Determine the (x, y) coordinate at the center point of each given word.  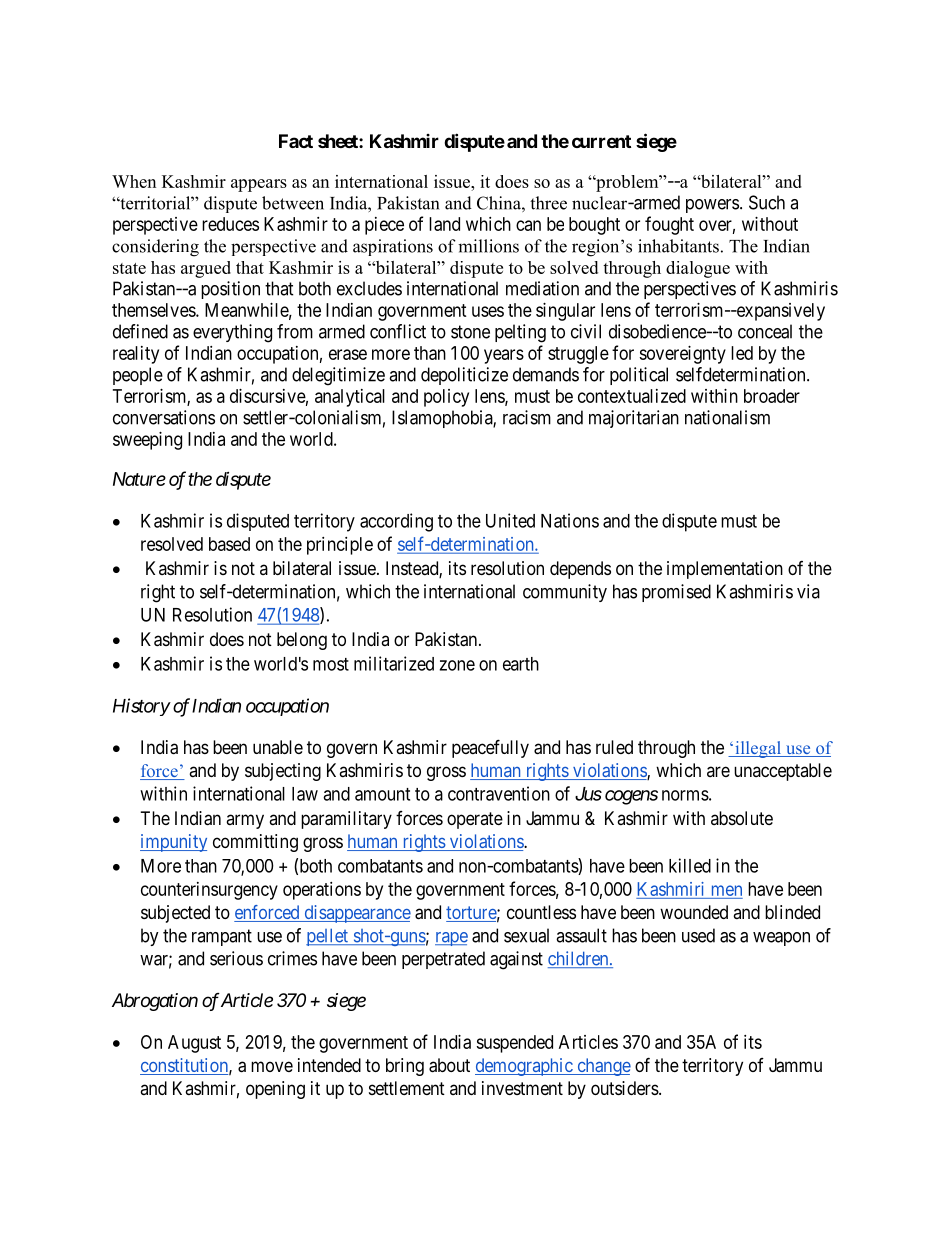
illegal (758, 749)
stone (470, 332)
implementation (725, 570)
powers (712, 206)
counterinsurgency (209, 891)
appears (259, 185)
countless (541, 912)
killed (690, 865)
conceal (765, 331)
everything (232, 333)
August (194, 1044)
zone (457, 665)
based (229, 544)
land (444, 224)
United (510, 520)
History (141, 707)
